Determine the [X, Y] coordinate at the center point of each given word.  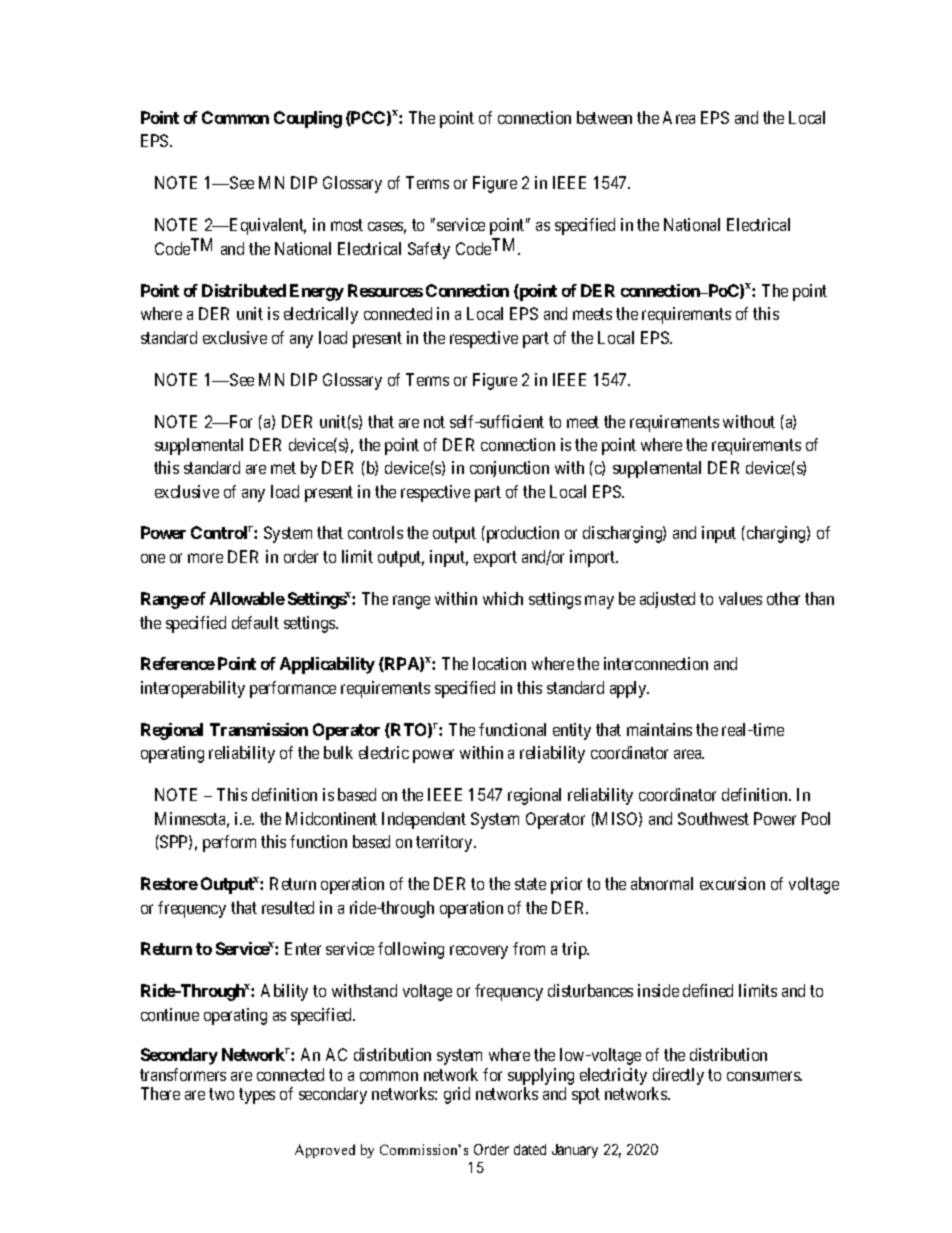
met [283, 468]
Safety [429, 250]
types [257, 1096]
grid [457, 1095]
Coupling [308, 119]
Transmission [259, 729]
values [740, 598]
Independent [424, 820]
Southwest [713, 818]
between [604, 117]
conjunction [509, 469]
